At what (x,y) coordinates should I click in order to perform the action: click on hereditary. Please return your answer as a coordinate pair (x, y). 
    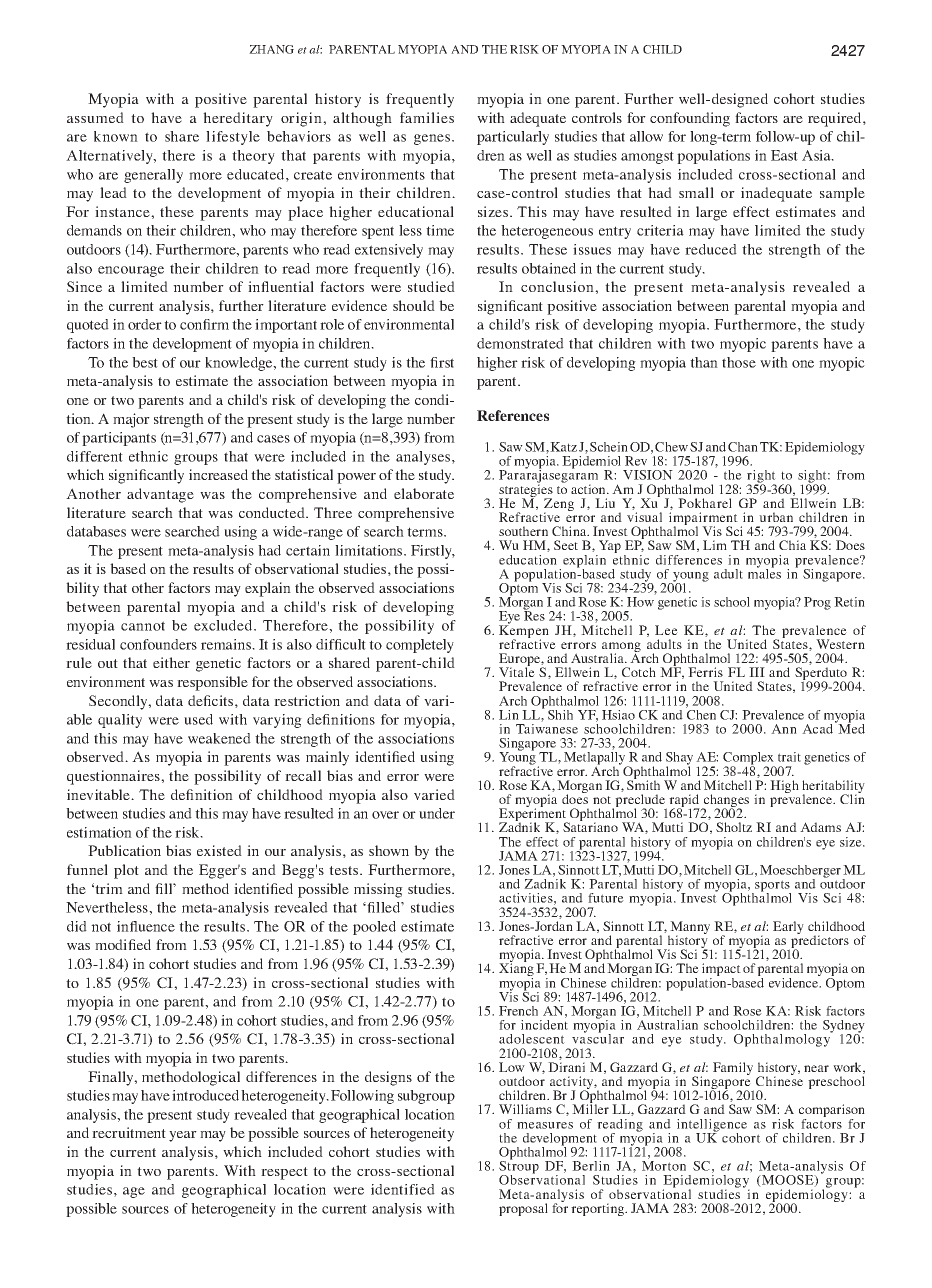
    Looking at the image, I should click on (238, 119).
